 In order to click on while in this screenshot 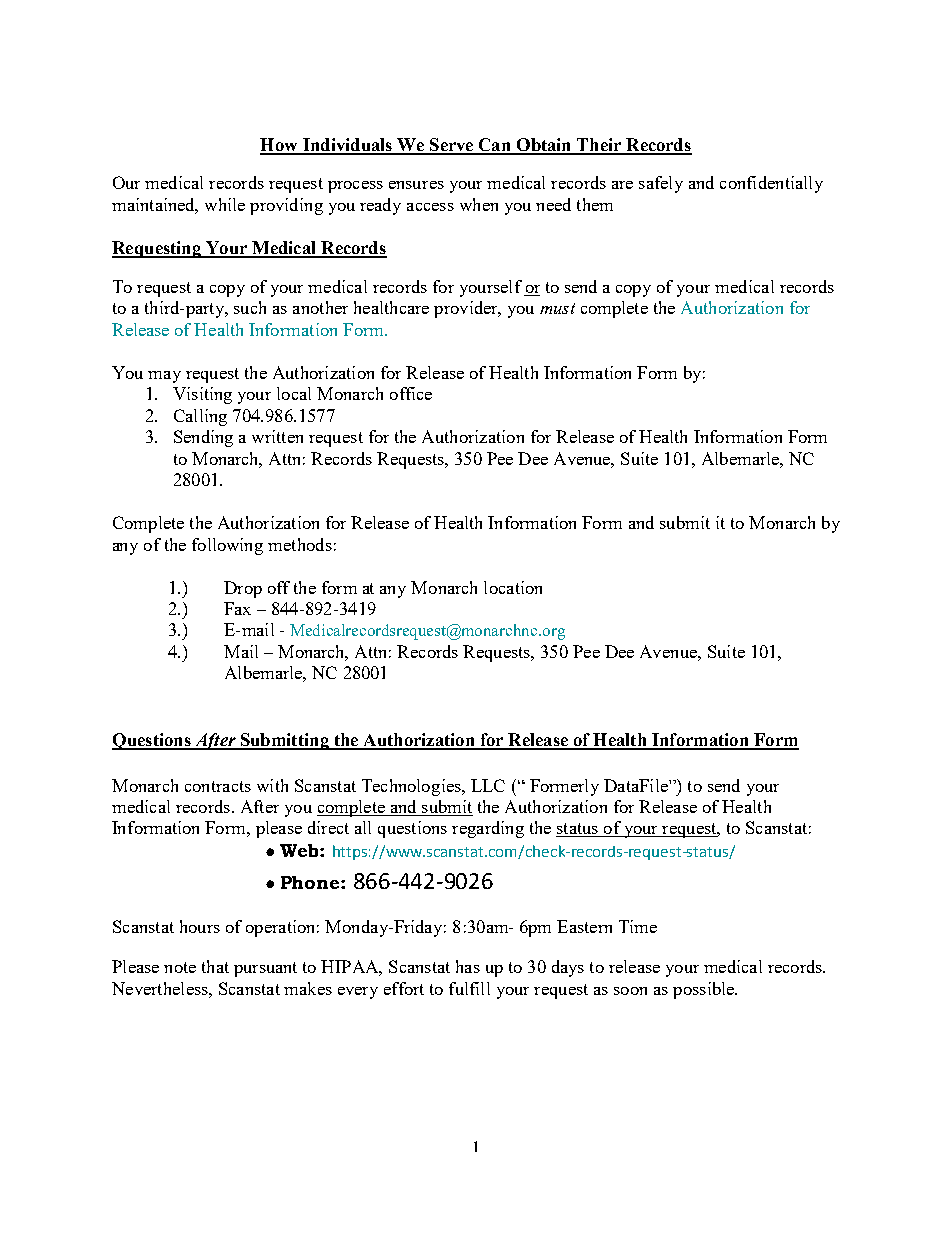, I will do `click(225, 204)`.
